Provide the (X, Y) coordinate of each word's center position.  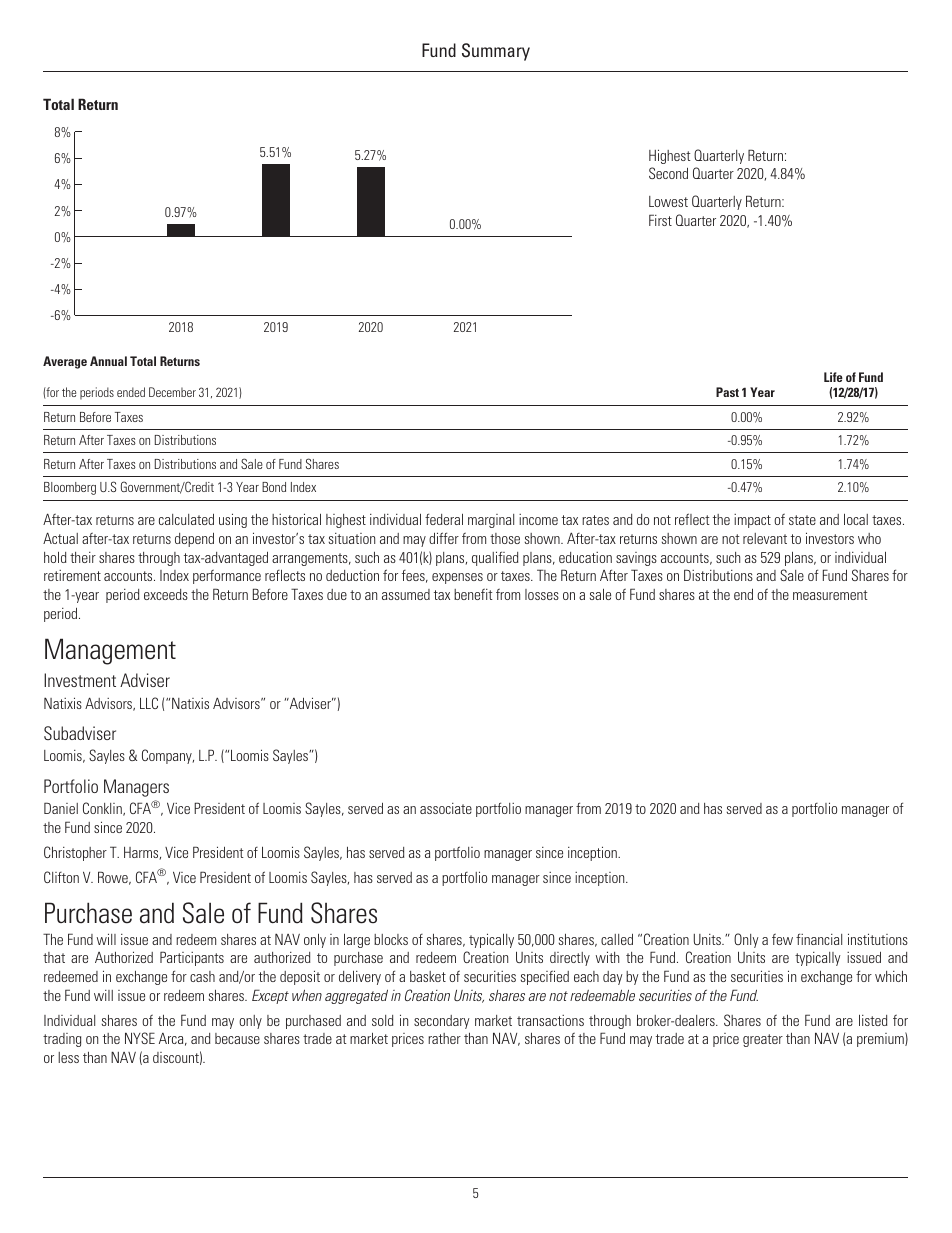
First (660, 220)
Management (110, 651)
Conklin (103, 809)
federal (444, 519)
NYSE (140, 1038)
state (802, 520)
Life (833, 377)
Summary (496, 52)
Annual (108, 361)
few (782, 939)
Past (727, 392)
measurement (830, 595)
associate (446, 808)
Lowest (668, 201)
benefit (473, 594)
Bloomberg (70, 488)
